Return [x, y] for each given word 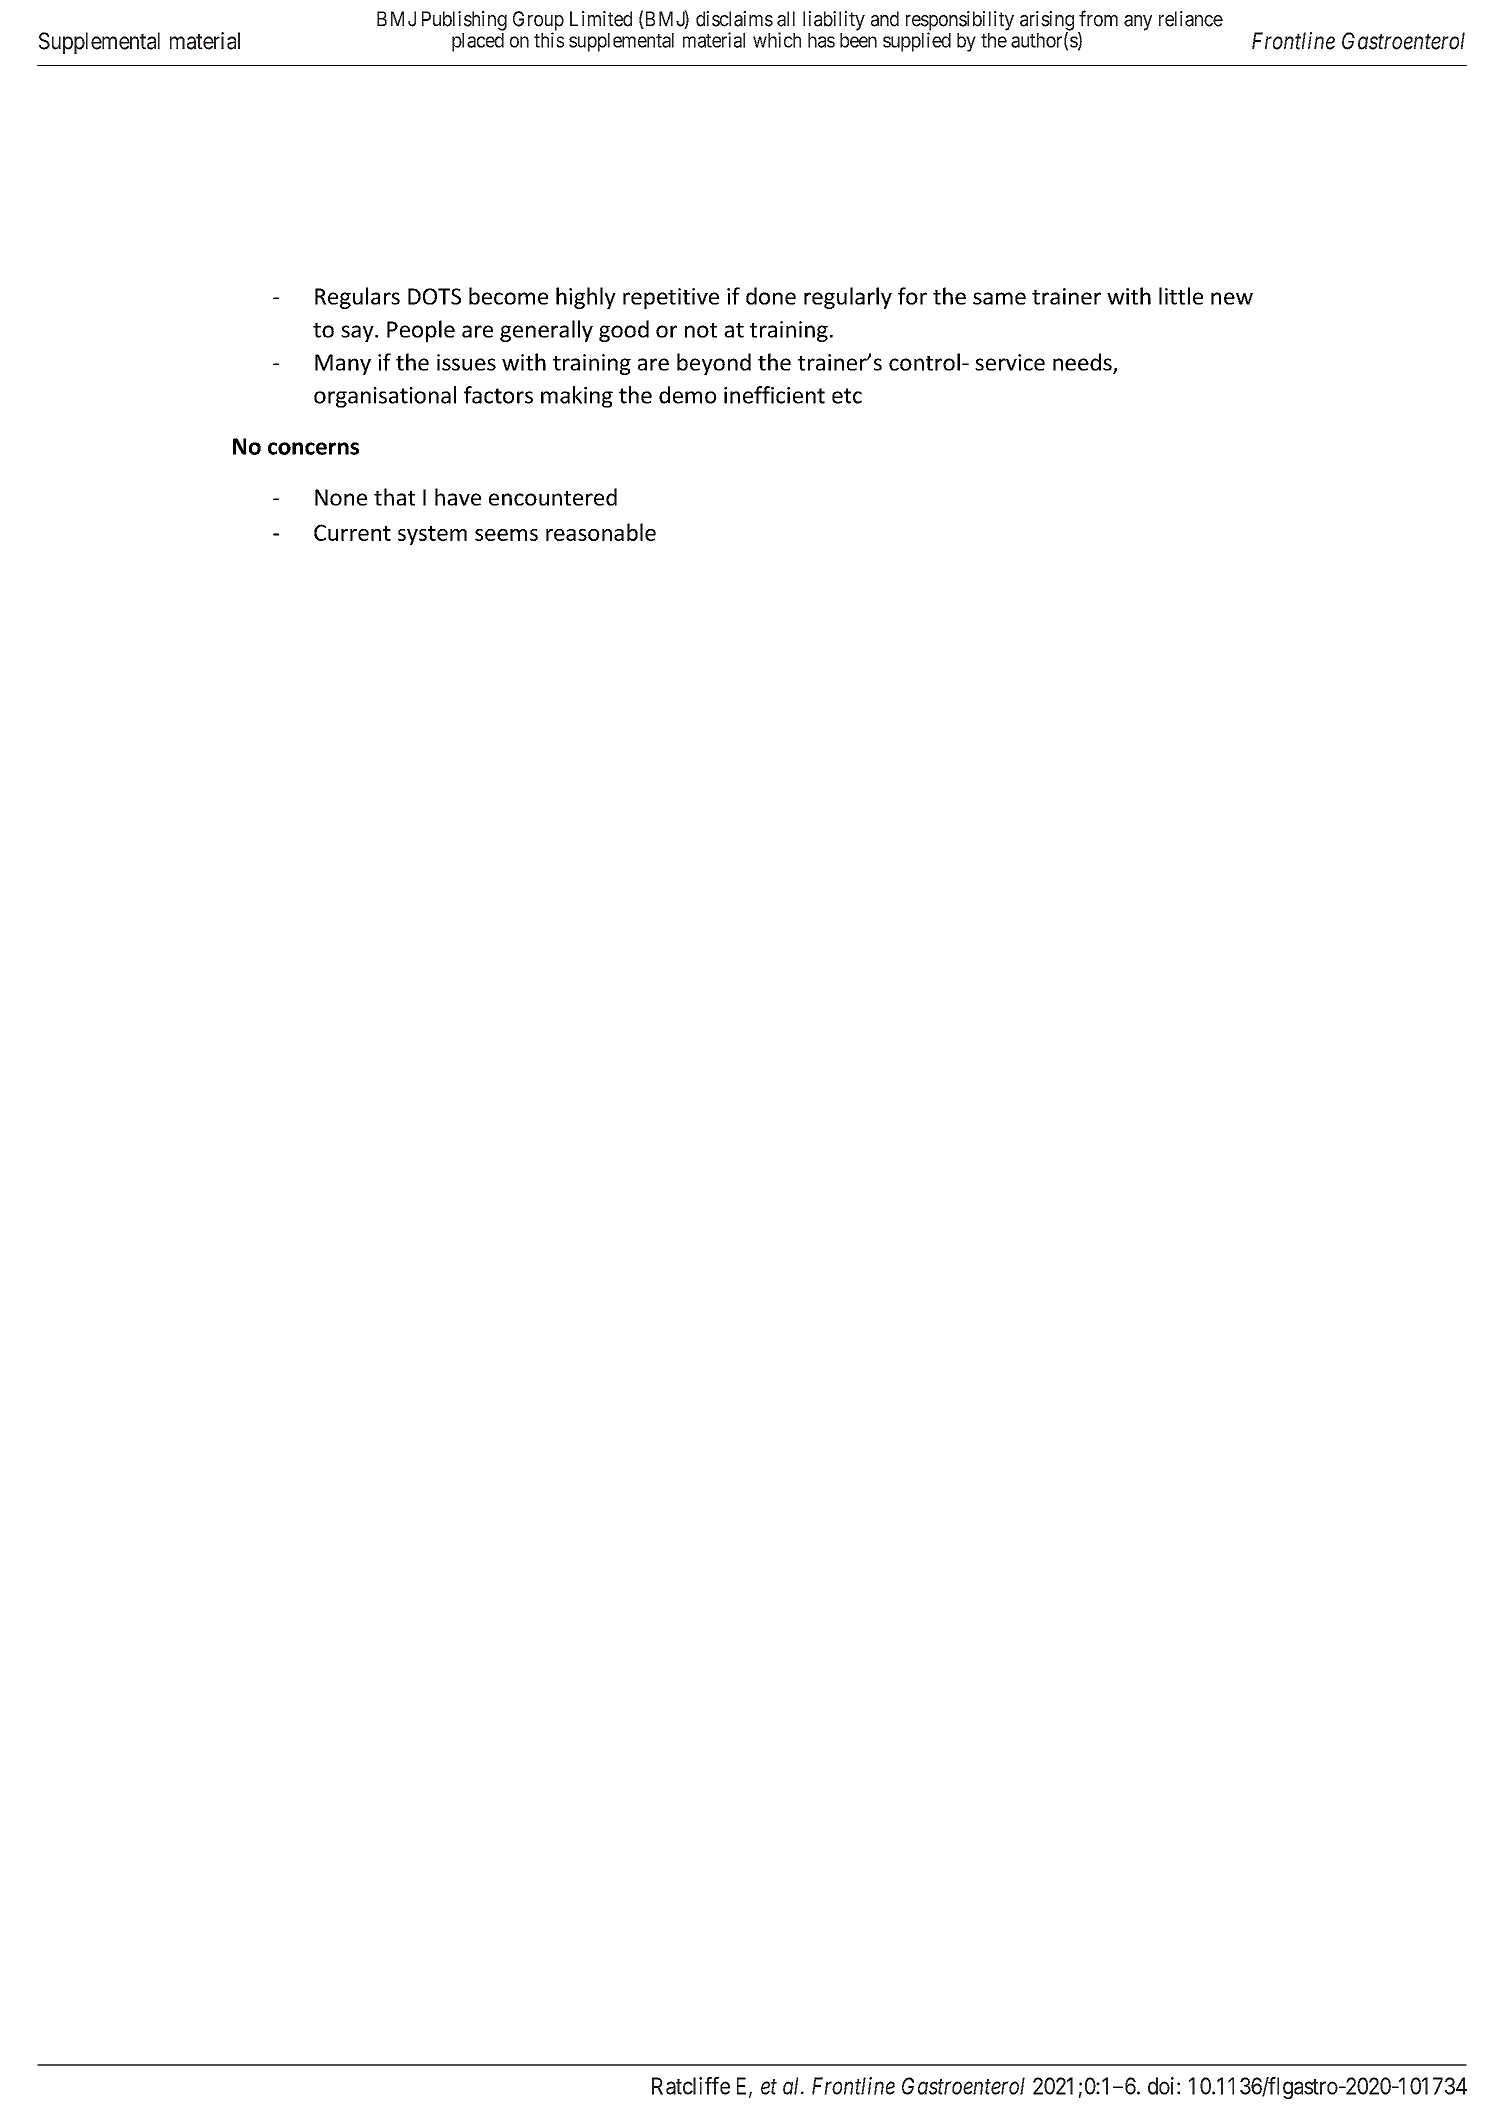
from [1098, 18]
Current [352, 532]
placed [478, 42]
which [777, 40]
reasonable [601, 532]
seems [506, 535]
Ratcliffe [691, 2086]
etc [847, 396]
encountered [553, 497]
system [432, 535]
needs [1083, 363]
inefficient [774, 395]
